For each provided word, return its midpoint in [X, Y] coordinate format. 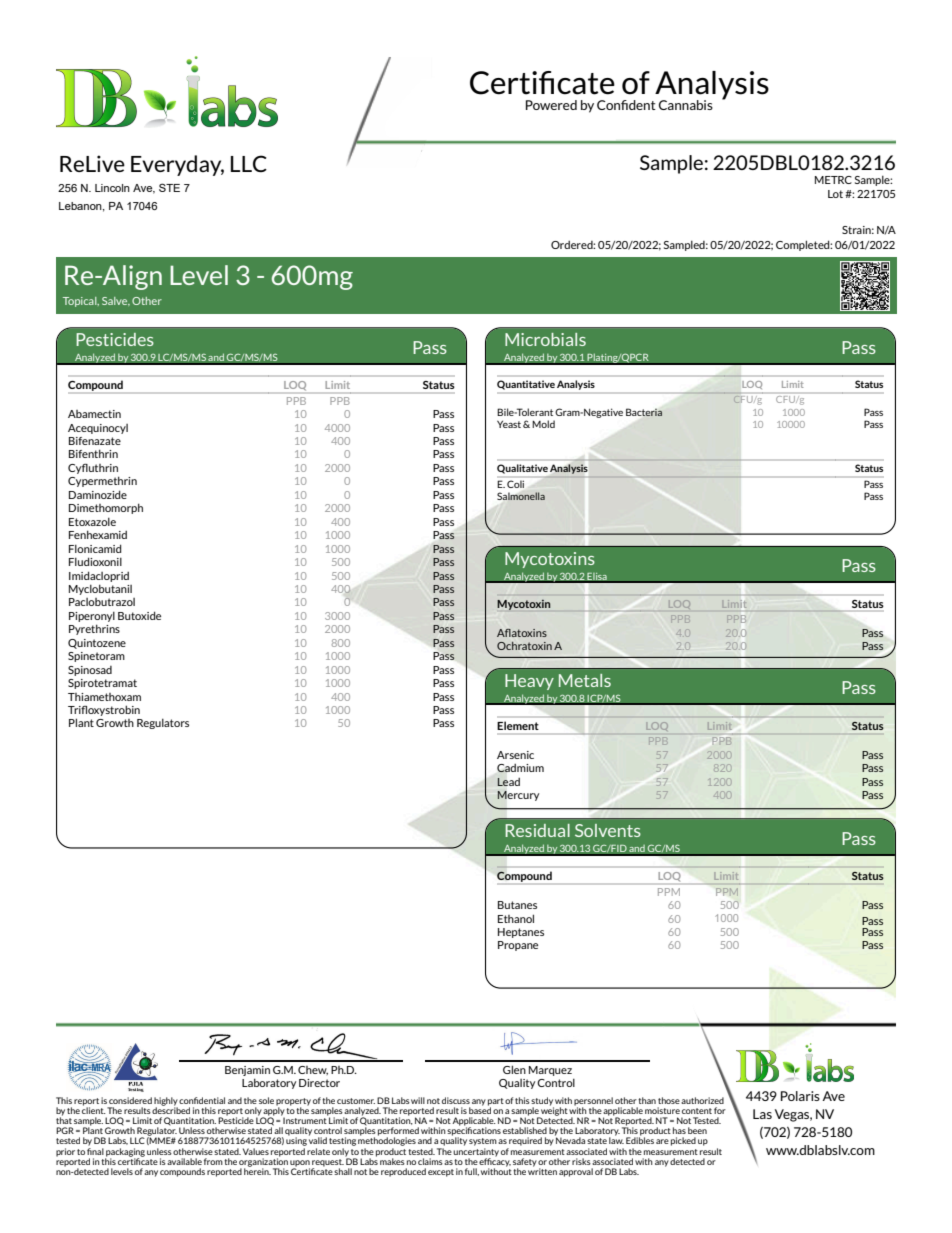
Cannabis [686, 105]
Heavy [529, 682]
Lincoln [112, 188]
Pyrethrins [94, 629]
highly [166, 1102]
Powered [551, 105]
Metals [585, 680]
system [483, 1142]
